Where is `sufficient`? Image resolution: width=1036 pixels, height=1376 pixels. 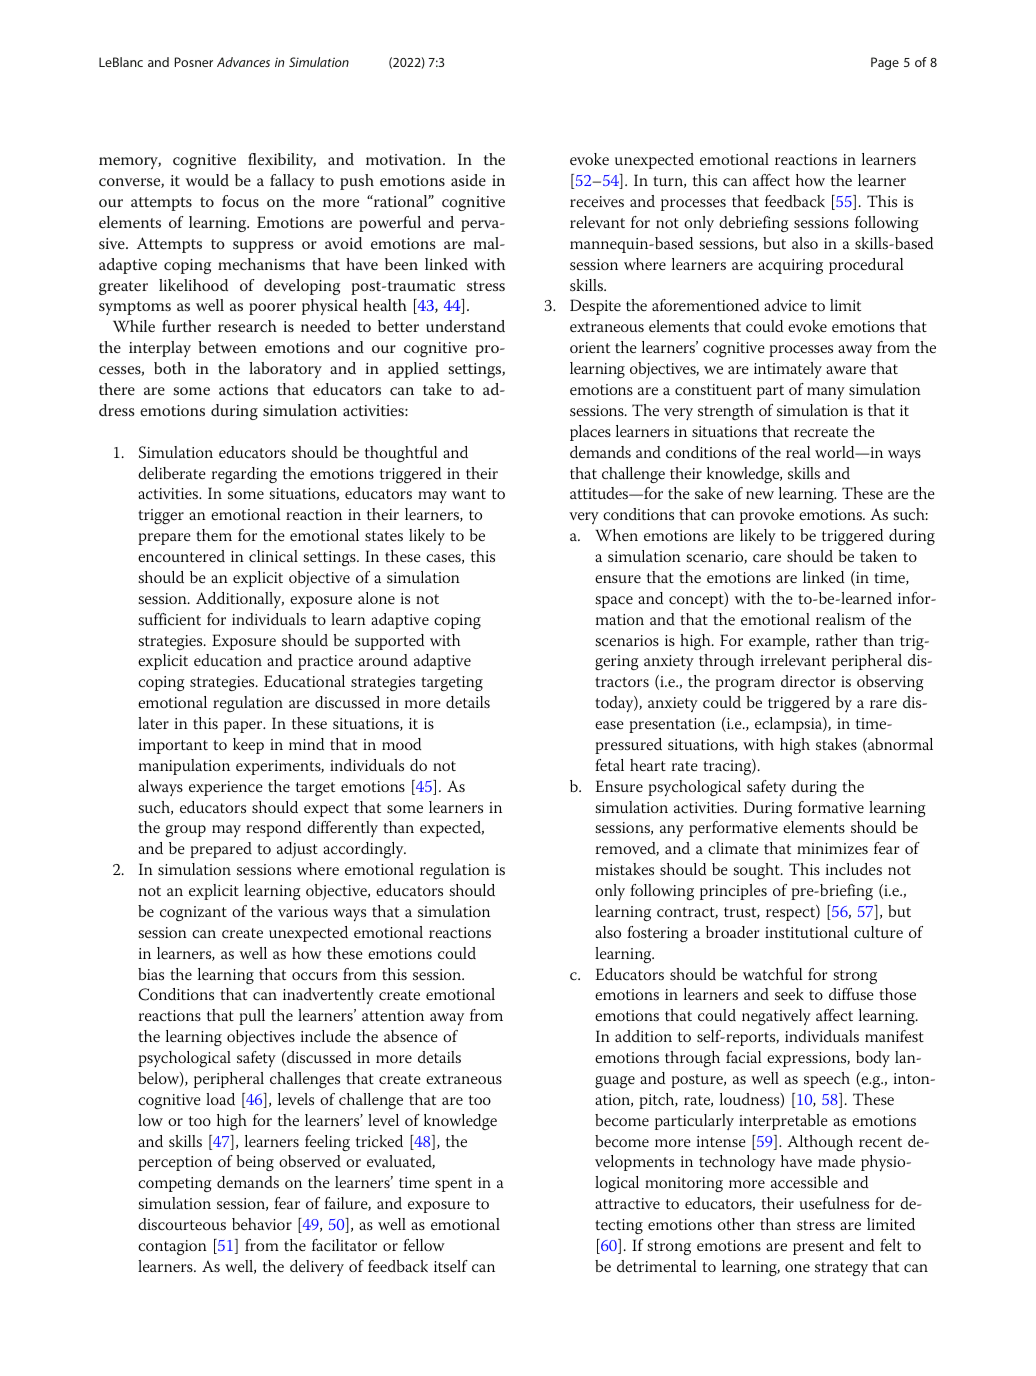
sufficient is located at coordinates (169, 619).
